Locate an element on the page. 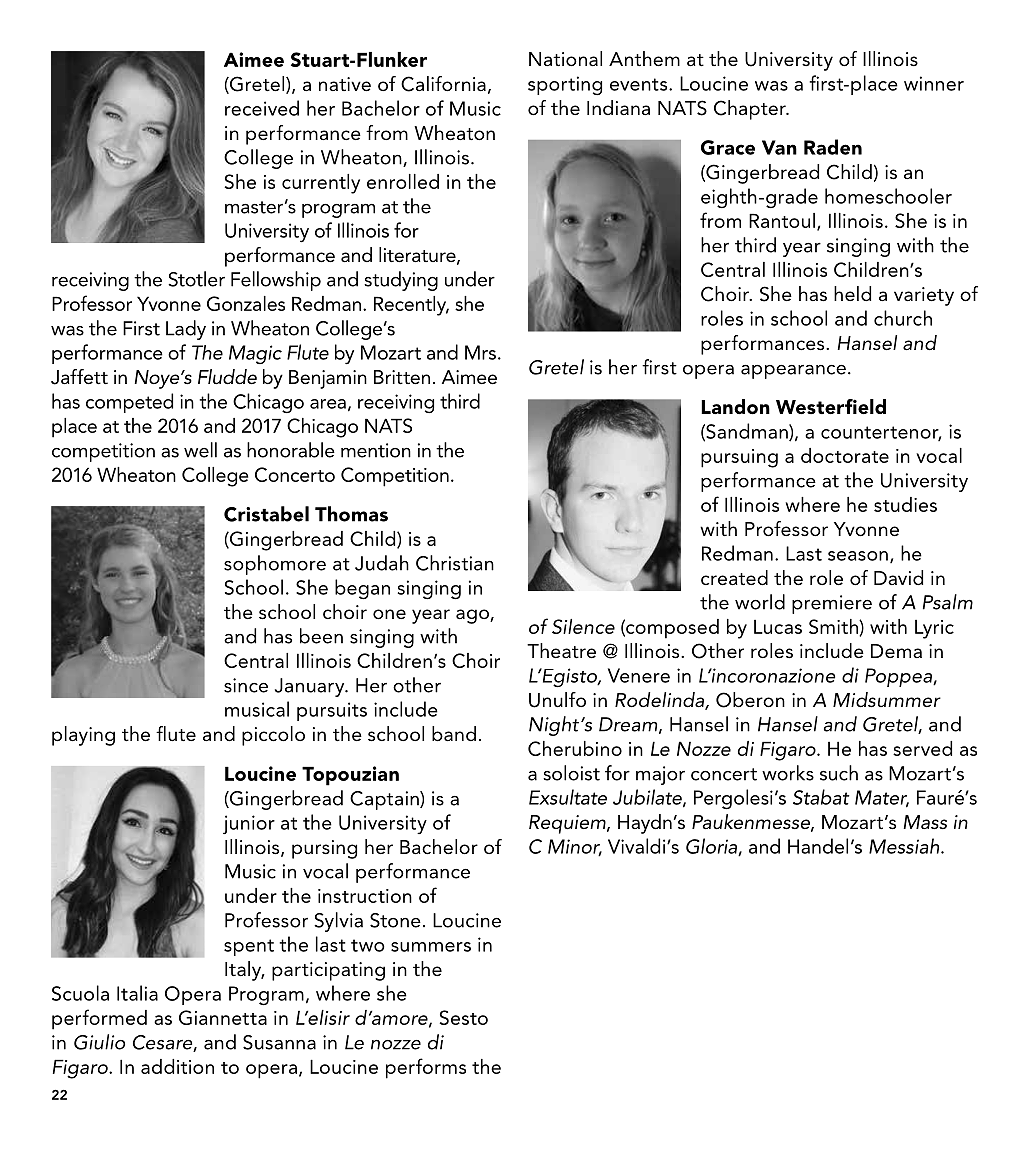  addition is located at coordinates (177, 1066).
